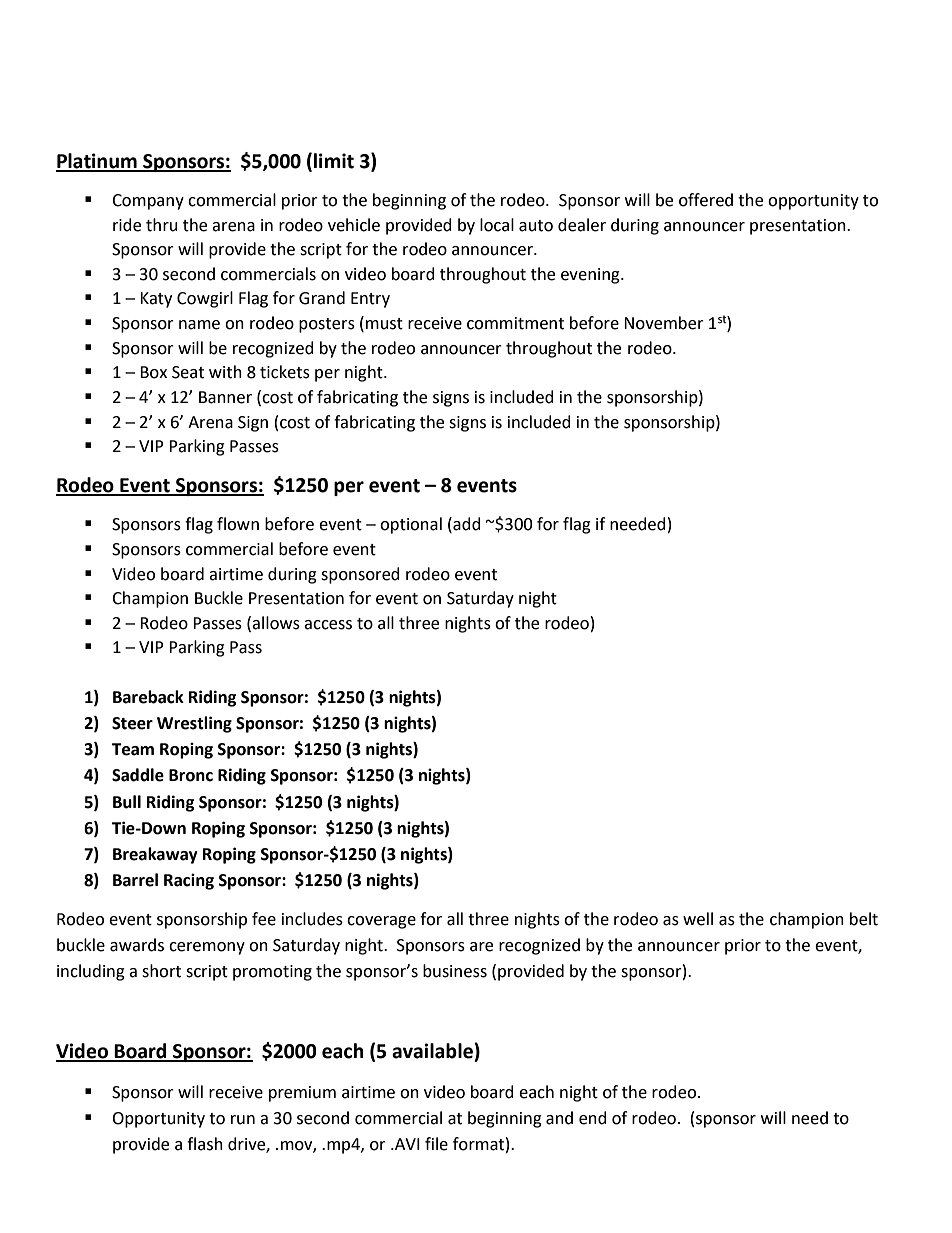  What do you see at coordinates (411, 525) in the image?
I see `optional` at bounding box center [411, 525].
